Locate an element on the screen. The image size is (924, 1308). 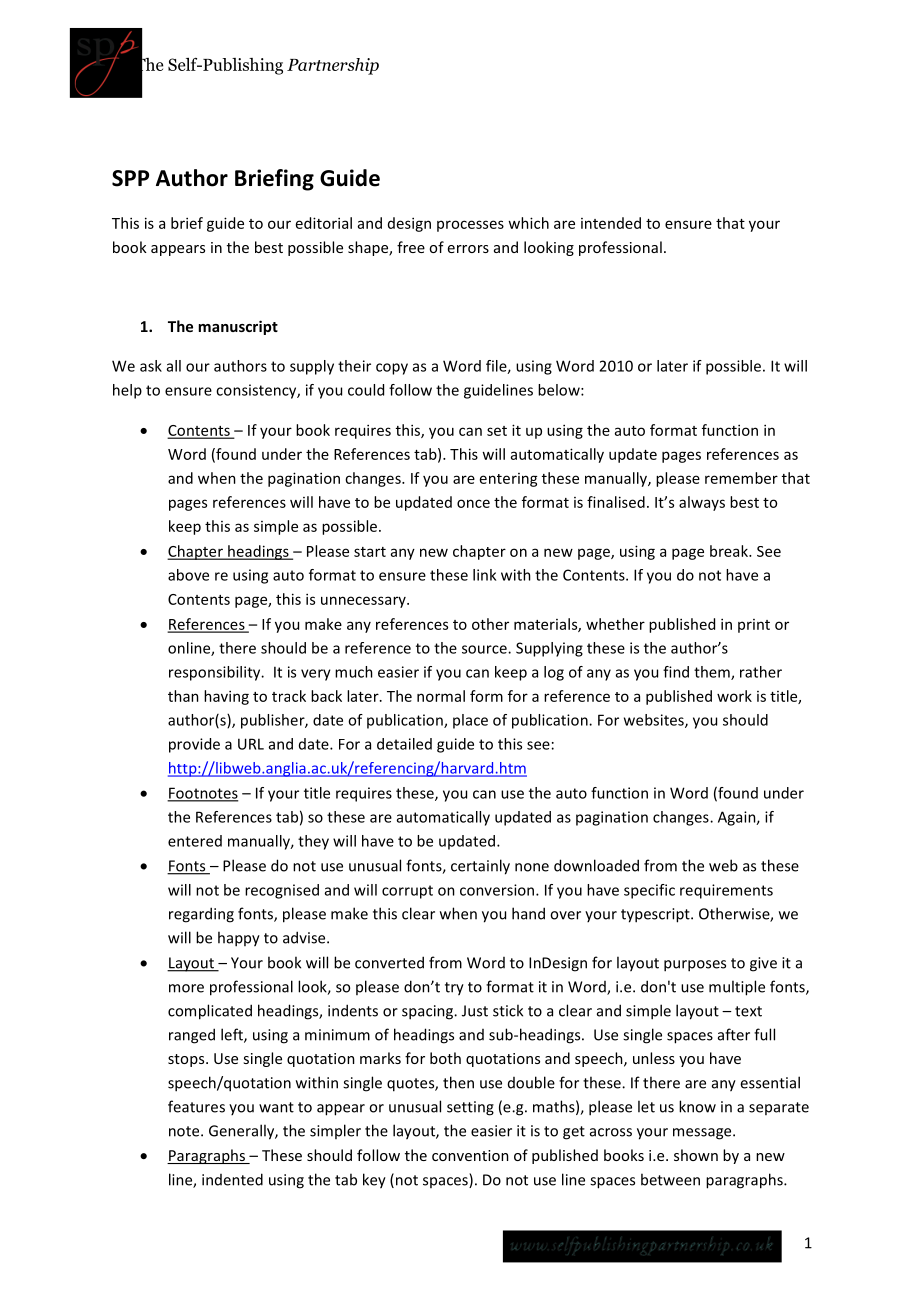
manuscript is located at coordinates (238, 327).
